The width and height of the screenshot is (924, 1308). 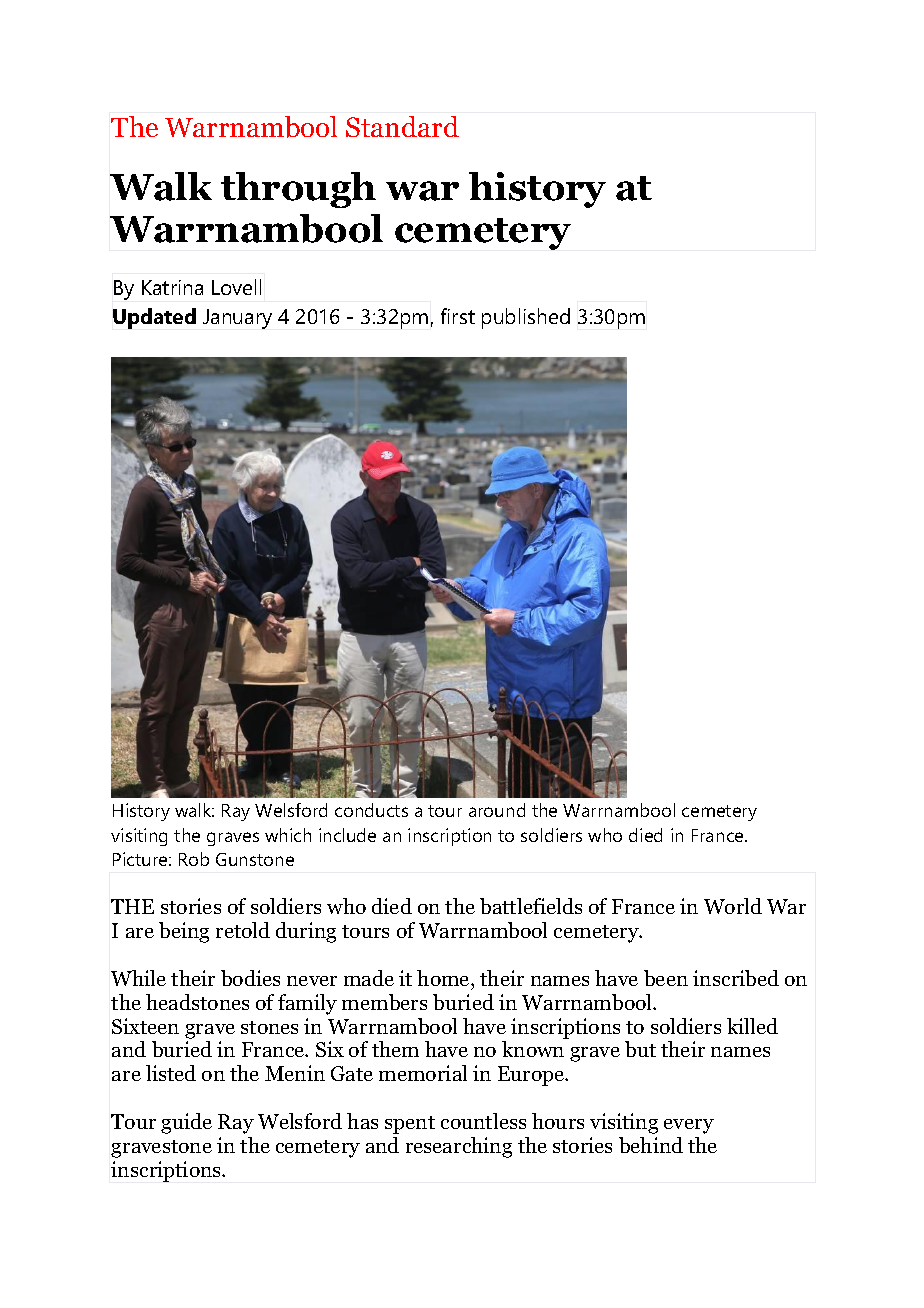 What do you see at coordinates (402, 126) in the screenshot?
I see `Standard` at bounding box center [402, 126].
